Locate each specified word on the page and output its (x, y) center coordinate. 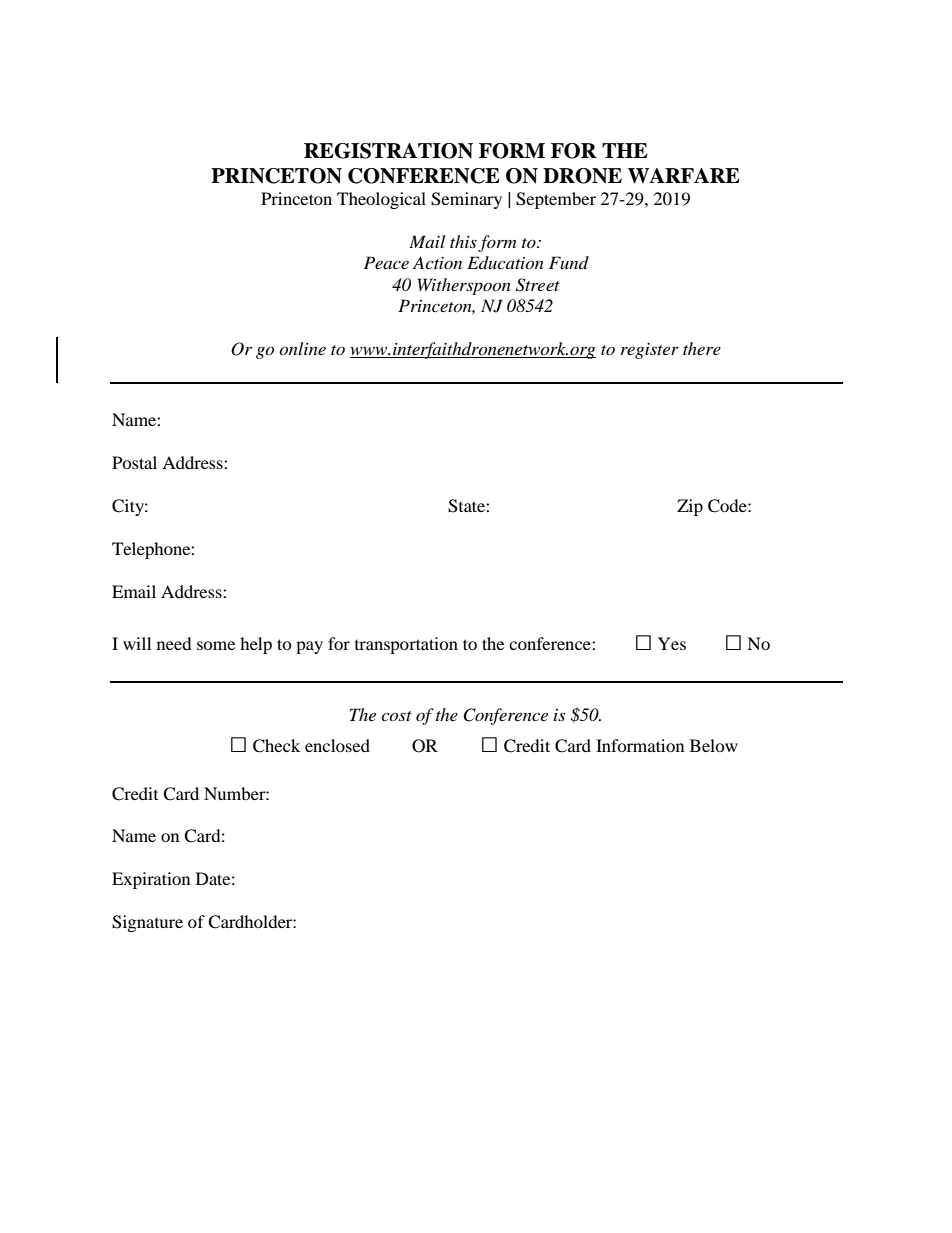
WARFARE (684, 176)
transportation (406, 645)
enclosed (337, 745)
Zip (690, 507)
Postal (134, 462)
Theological (381, 200)
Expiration (151, 880)
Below (714, 745)
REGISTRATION (388, 151)
